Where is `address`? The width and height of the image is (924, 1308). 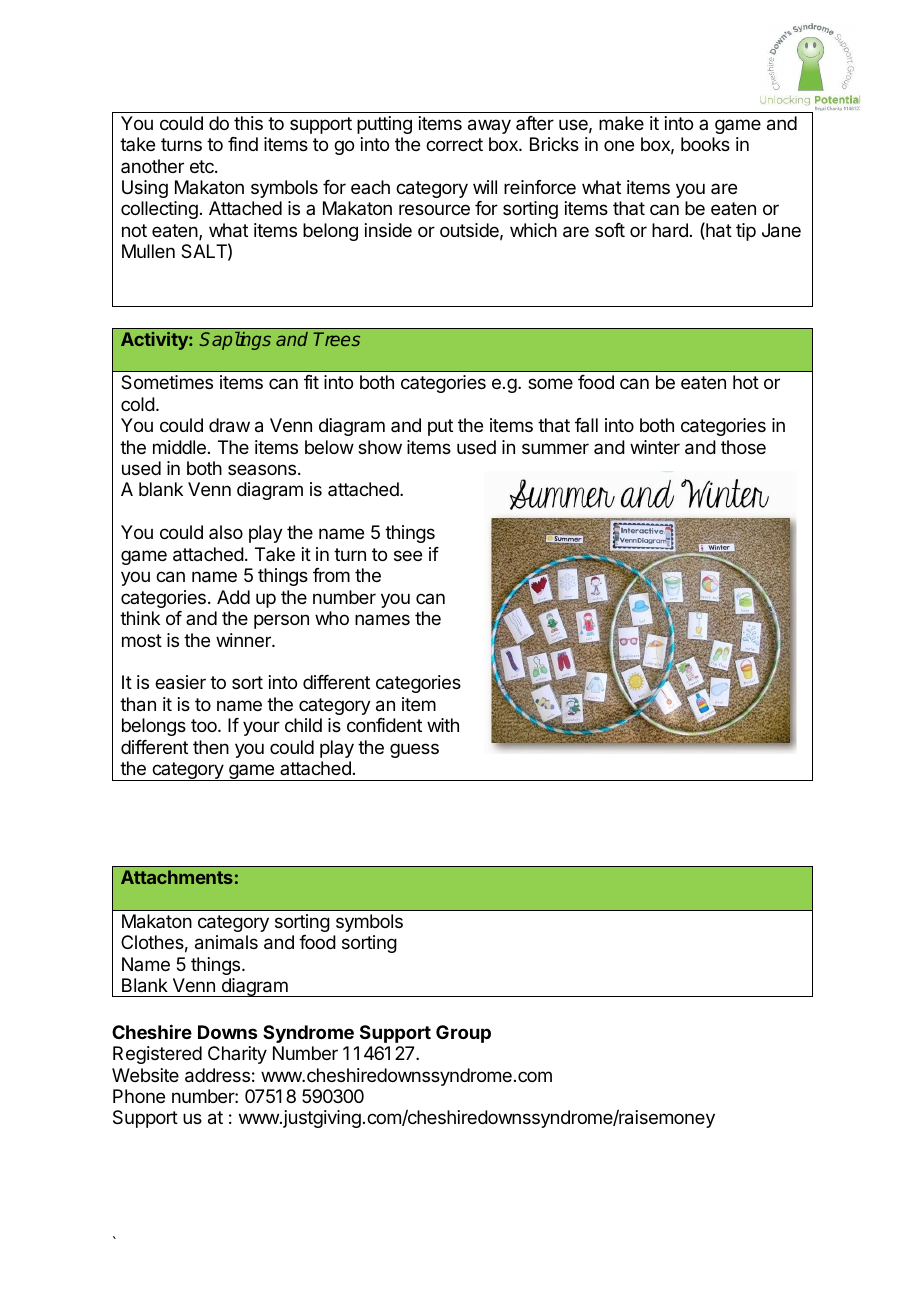
address is located at coordinates (217, 1075).
